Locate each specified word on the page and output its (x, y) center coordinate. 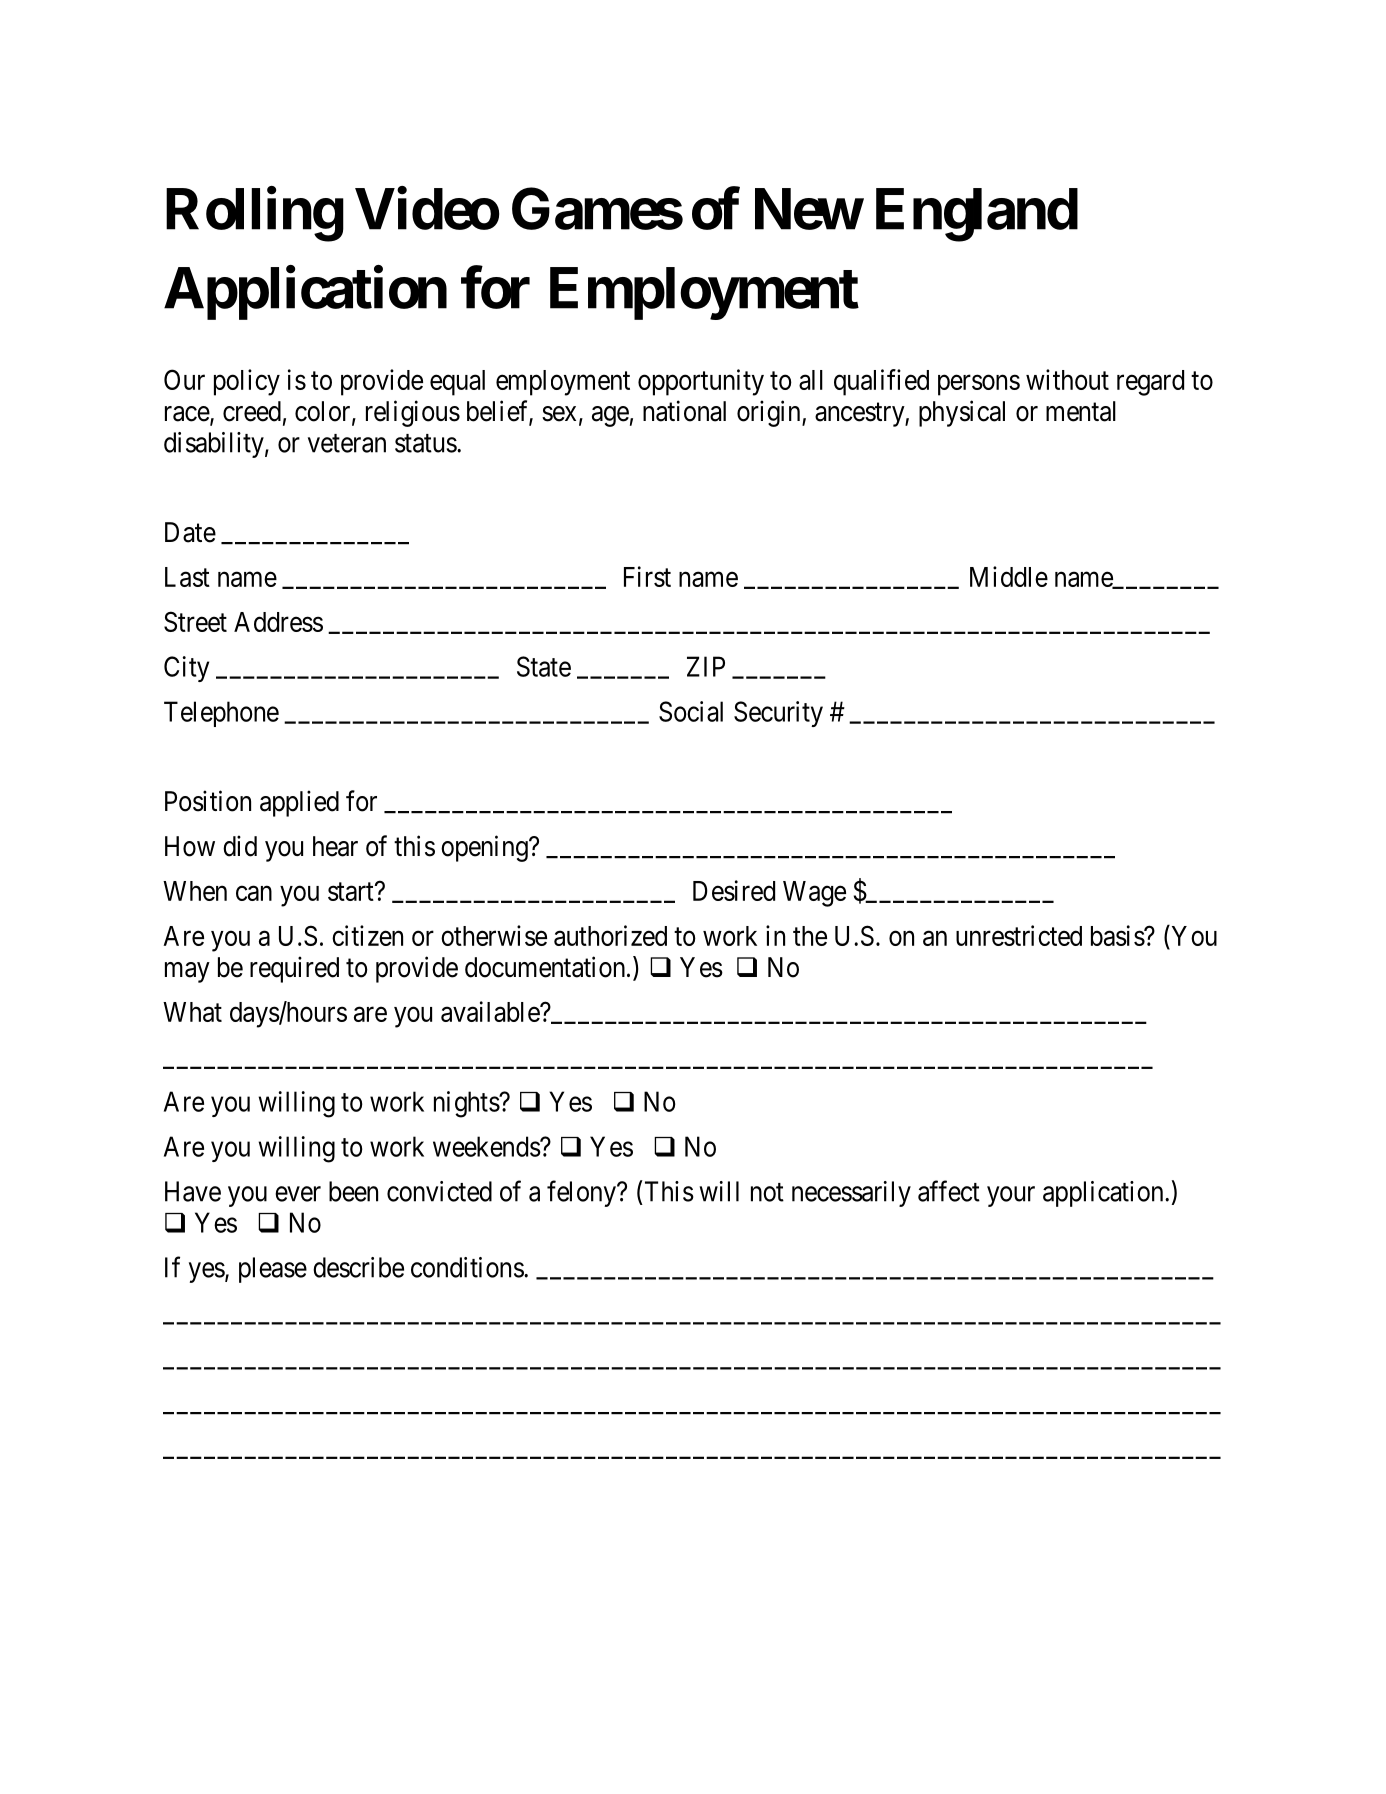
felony (582, 1193)
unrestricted (1019, 935)
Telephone (221, 714)
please (273, 1270)
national (684, 411)
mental (1081, 411)
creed (252, 411)
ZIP (706, 666)
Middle (1009, 576)
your (1011, 1196)
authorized (610, 935)
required (294, 969)
